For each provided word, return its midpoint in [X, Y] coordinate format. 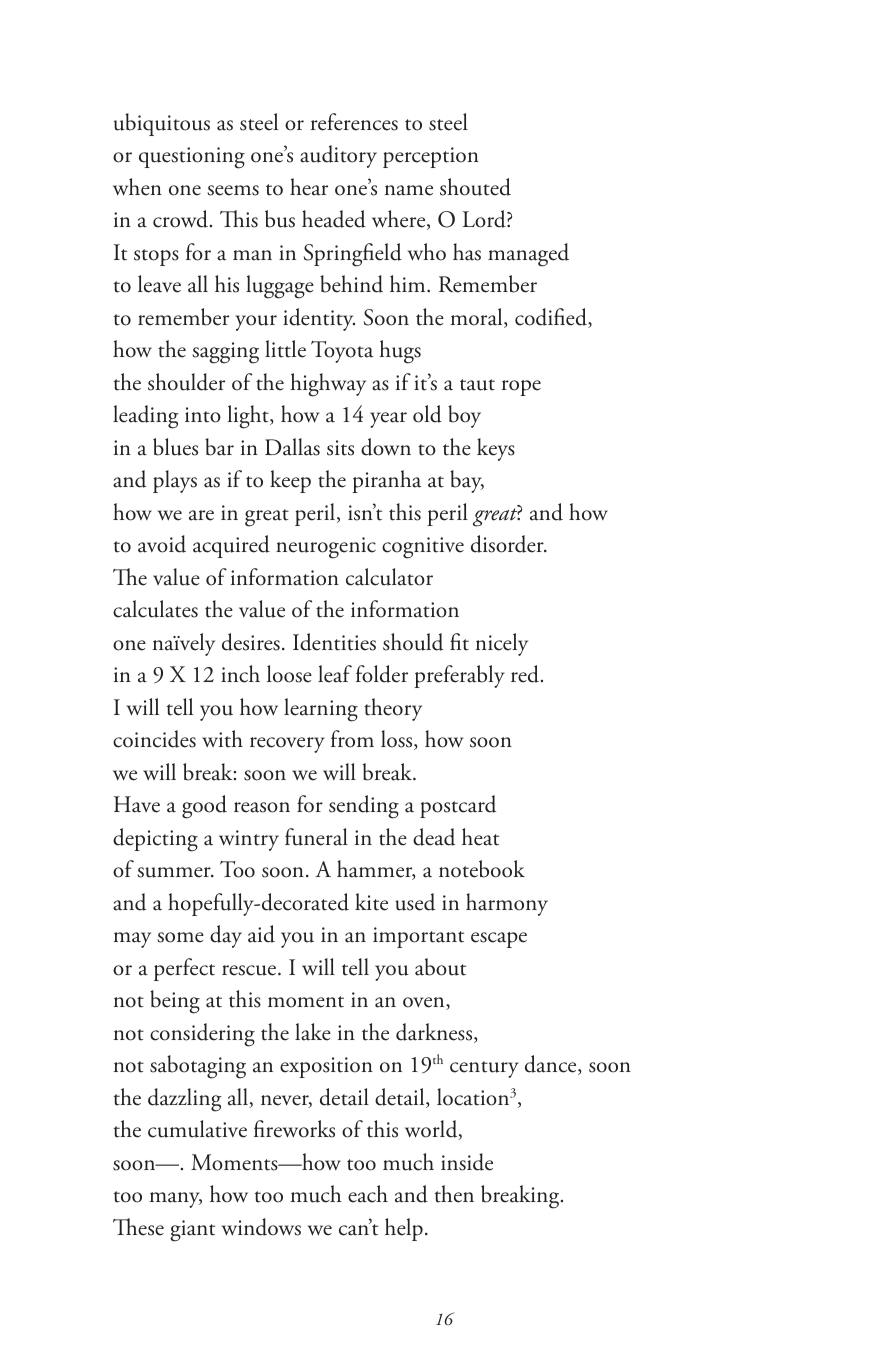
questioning [192, 158]
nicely [502, 644]
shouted [475, 187]
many [175, 1200]
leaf [335, 674]
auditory [338, 156]
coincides [154, 739]
